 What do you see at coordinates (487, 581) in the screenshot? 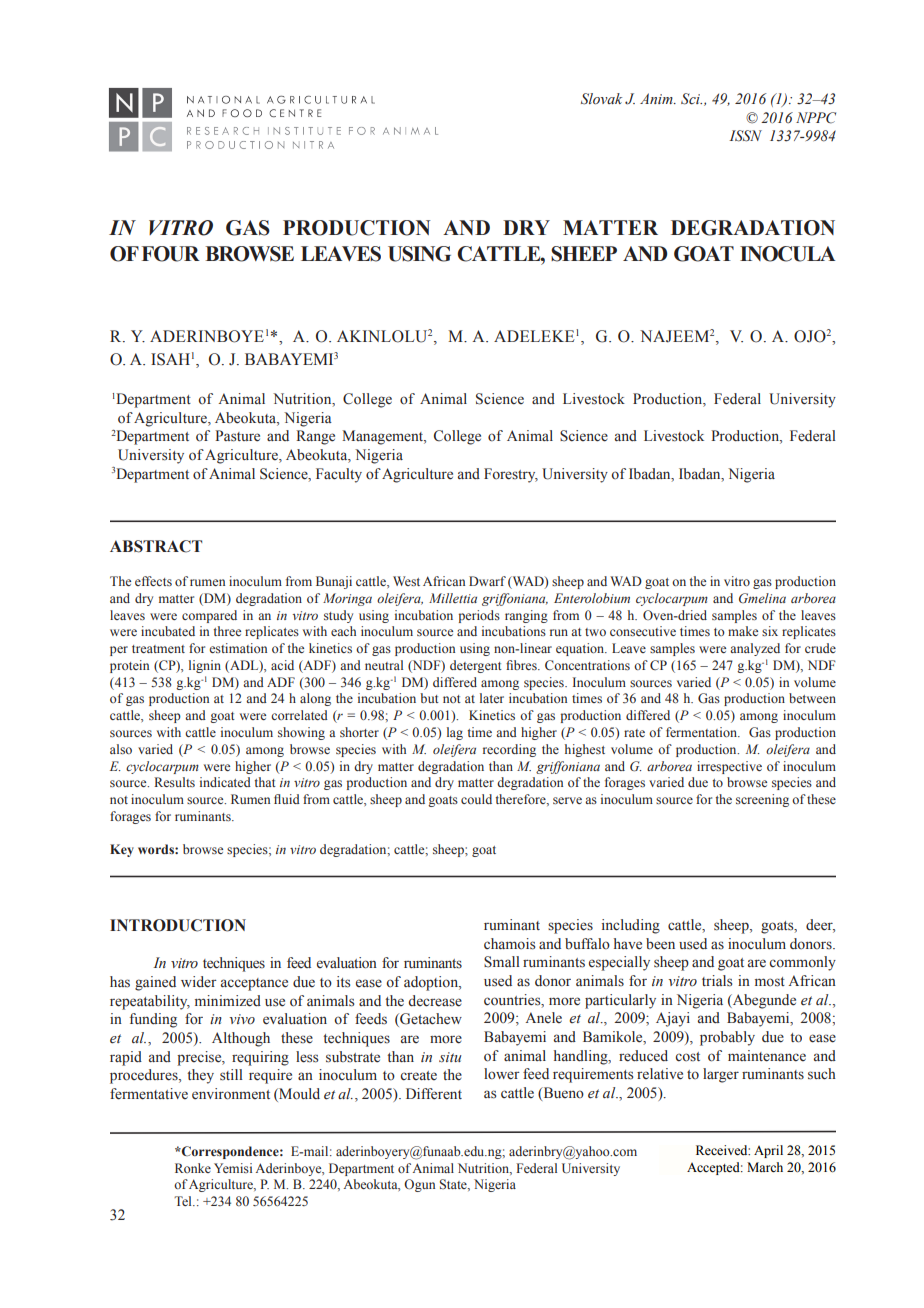
I see `Dwarf` at bounding box center [487, 581].
